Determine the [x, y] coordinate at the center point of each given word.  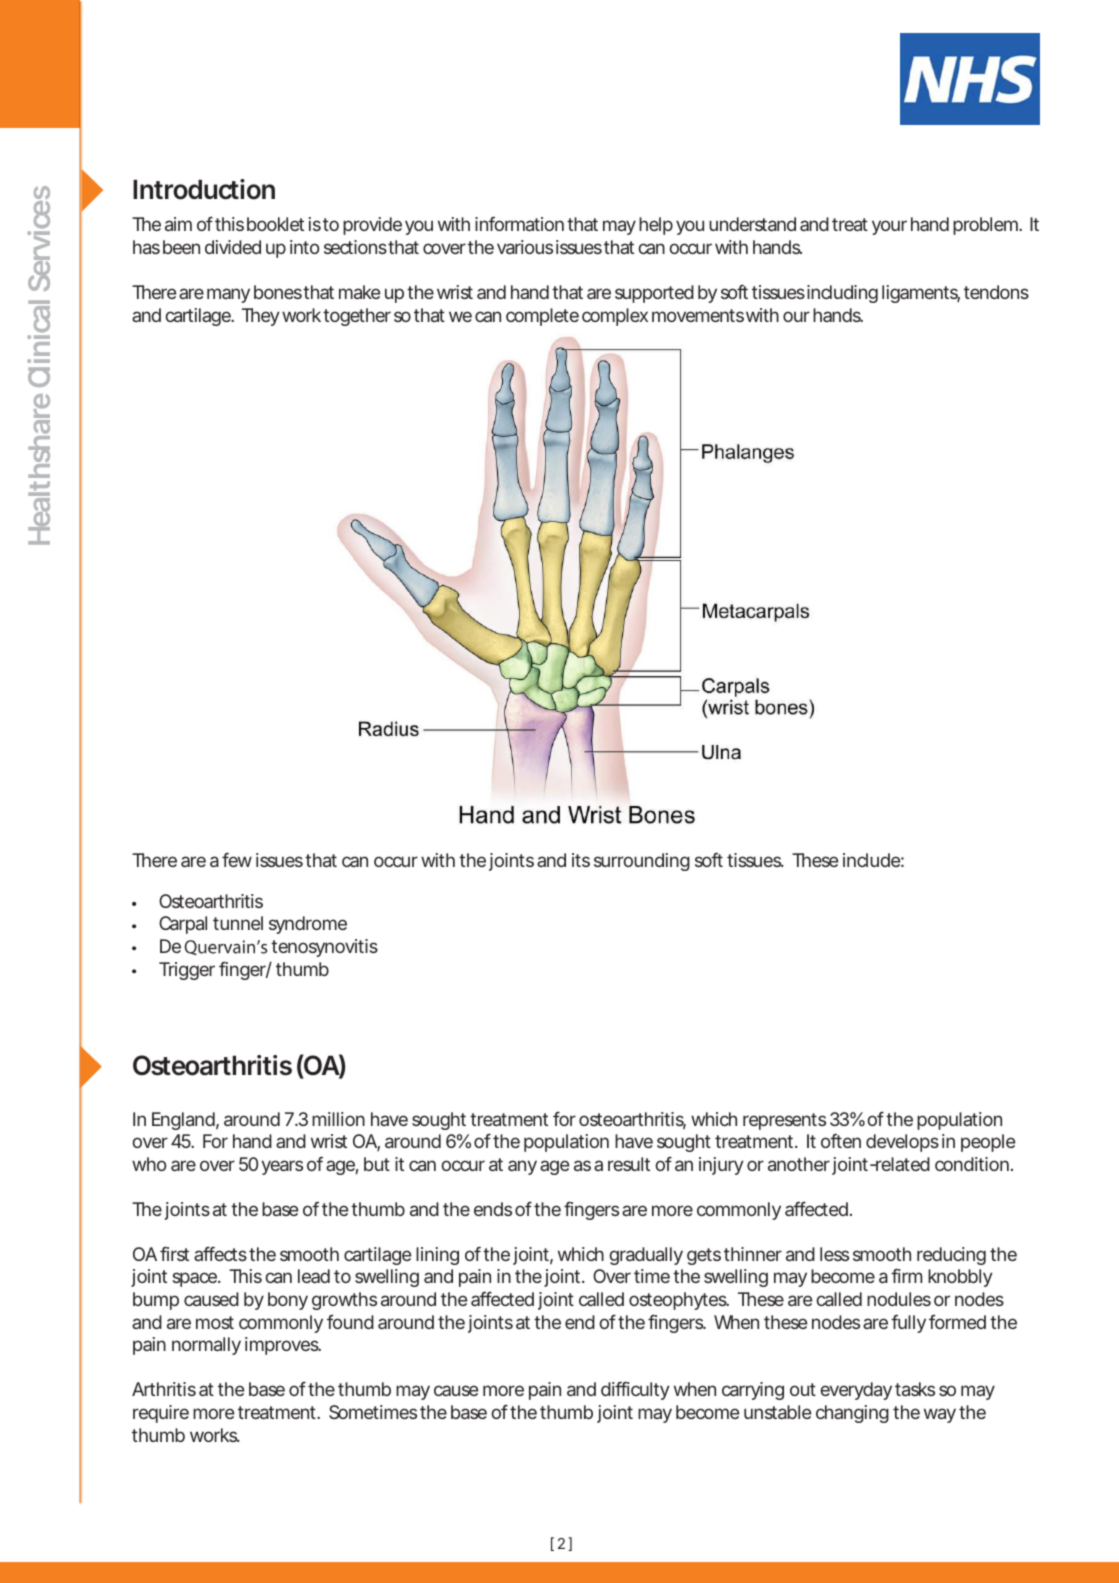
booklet [275, 224]
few [237, 859]
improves [283, 1346]
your [889, 227]
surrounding [642, 862]
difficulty [635, 1390]
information [519, 223]
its [581, 860]
